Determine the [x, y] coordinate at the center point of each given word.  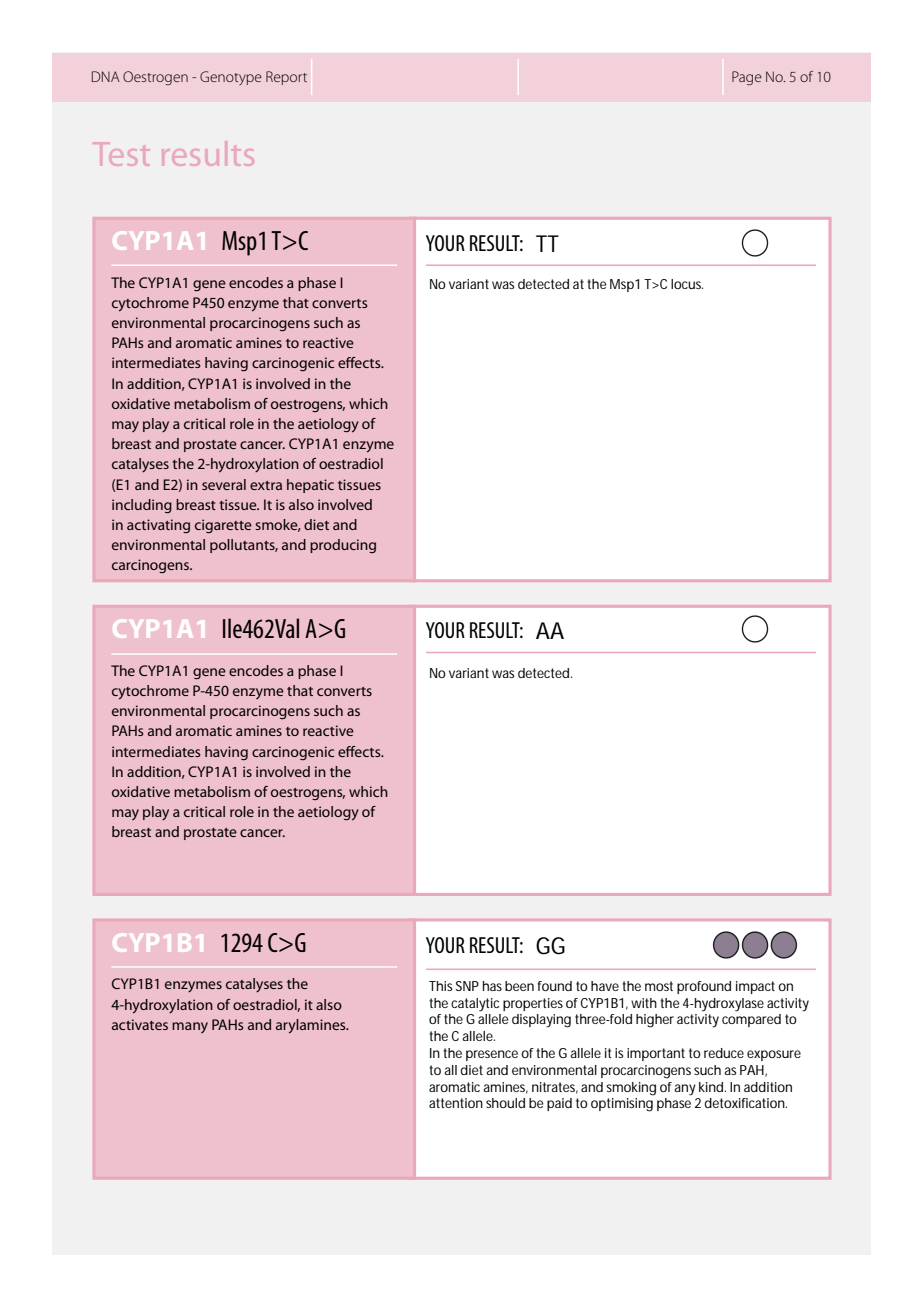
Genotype [231, 78]
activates [140, 1024]
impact [755, 987]
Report [286, 78]
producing [343, 546]
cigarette [223, 526]
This [441, 986]
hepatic [310, 486]
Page [747, 78]
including [142, 506]
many [190, 1027]
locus [687, 284]
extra [266, 485]
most [659, 986]
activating [158, 526]
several [224, 484]
